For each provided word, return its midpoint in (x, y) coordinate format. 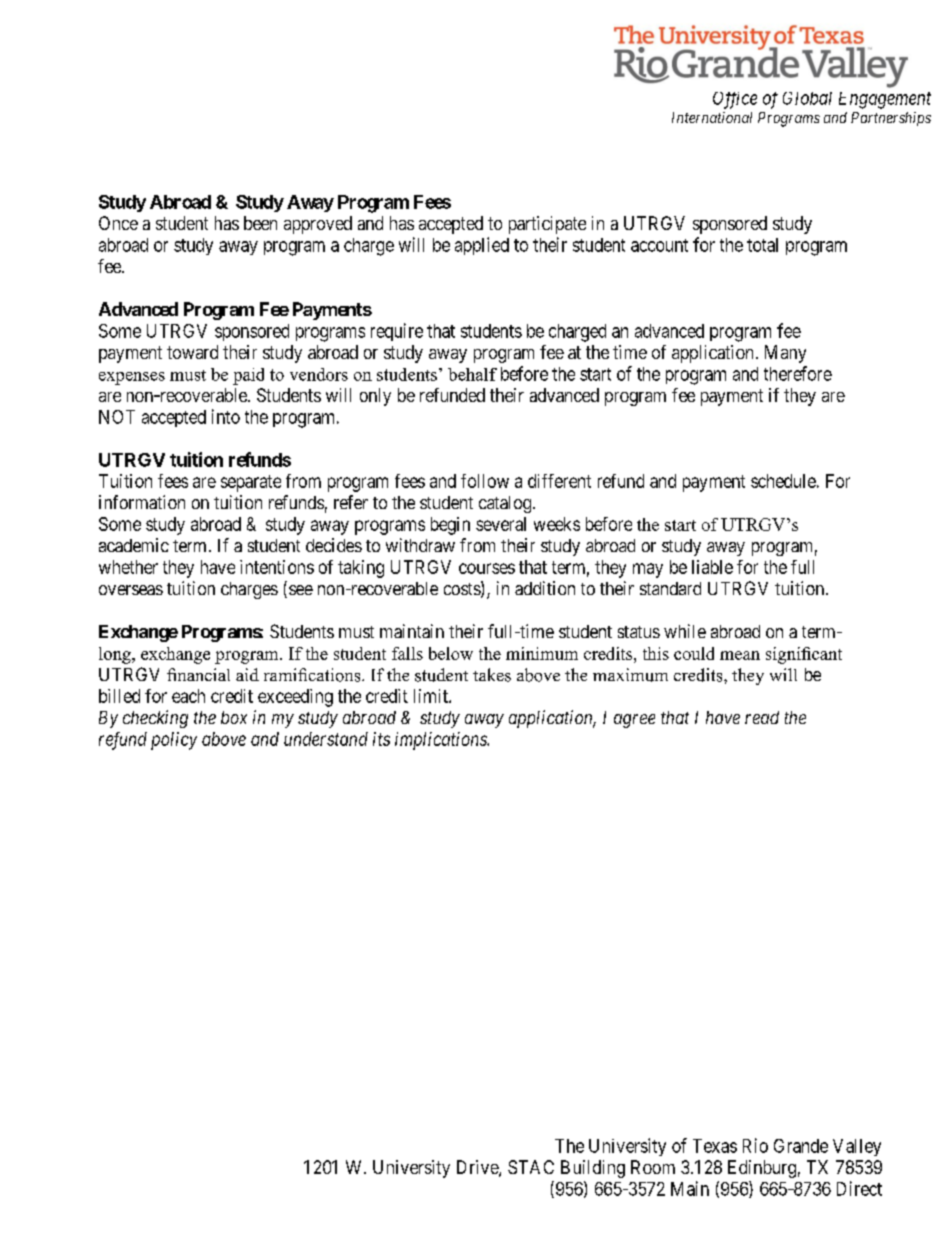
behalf (472, 374)
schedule (783, 481)
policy (174, 741)
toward (192, 352)
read (762, 717)
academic (134, 545)
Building (593, 1169)
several (501, 524)
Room (653, 1167)
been (260, 223)
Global (807, 98)
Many (785, 354)
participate (547, 225)
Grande (801, 1146)
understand (326, 739)
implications (442, 741)
